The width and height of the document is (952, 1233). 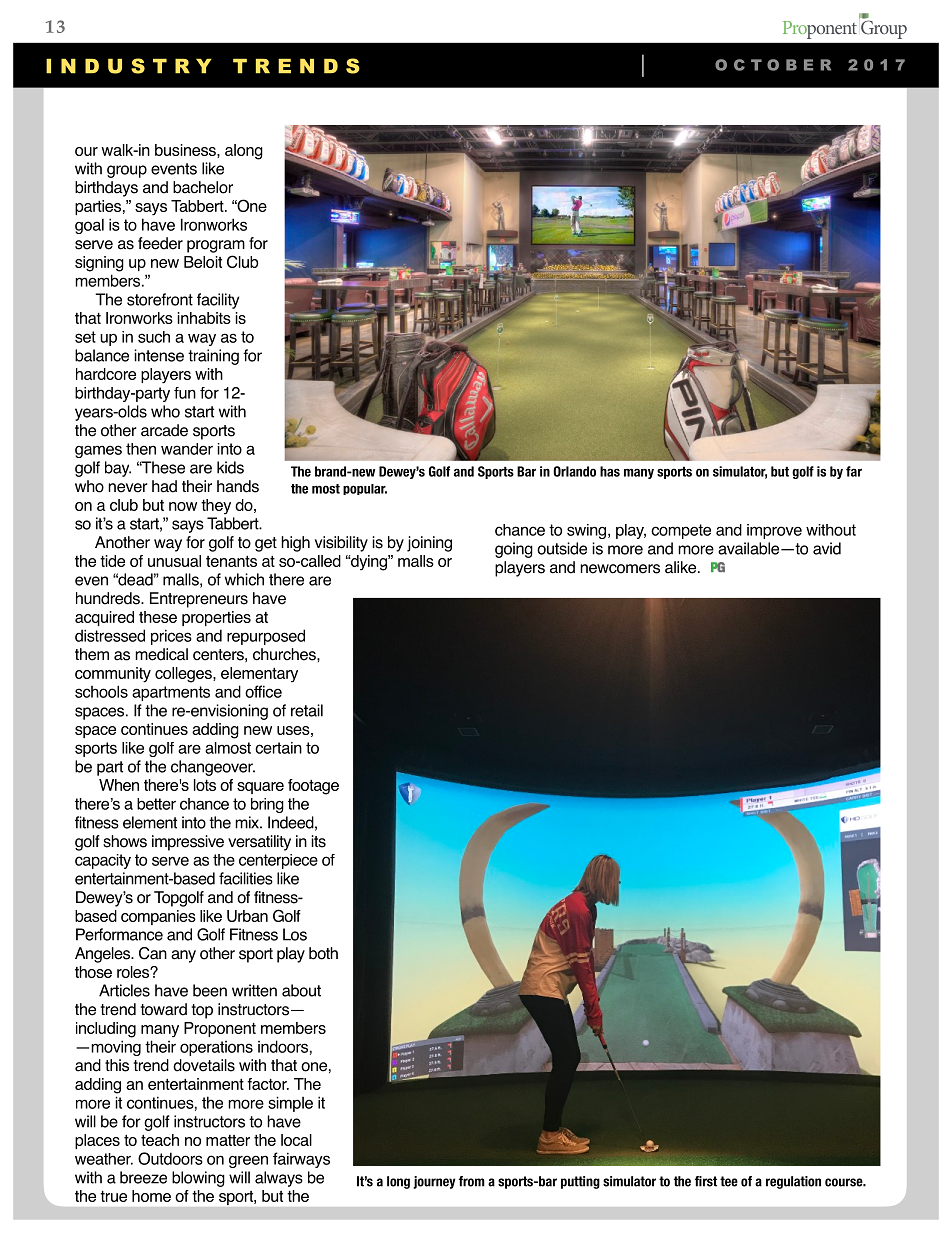 What do you see at coordinates (854, 471) in the document?
I see `far` at bounding box center [854, 471].
